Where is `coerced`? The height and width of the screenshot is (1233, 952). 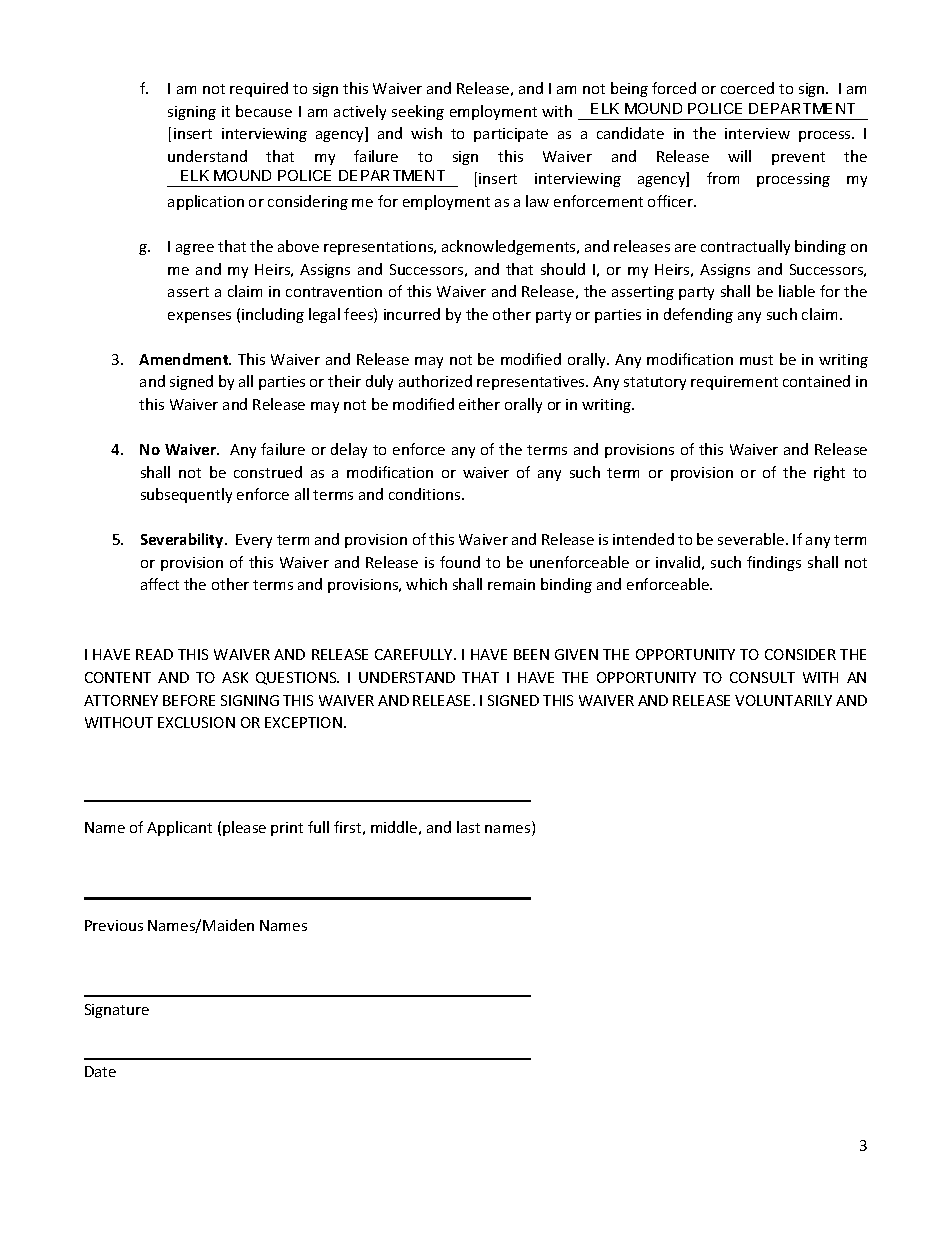 coerced is located at coordinates (747, 88).
